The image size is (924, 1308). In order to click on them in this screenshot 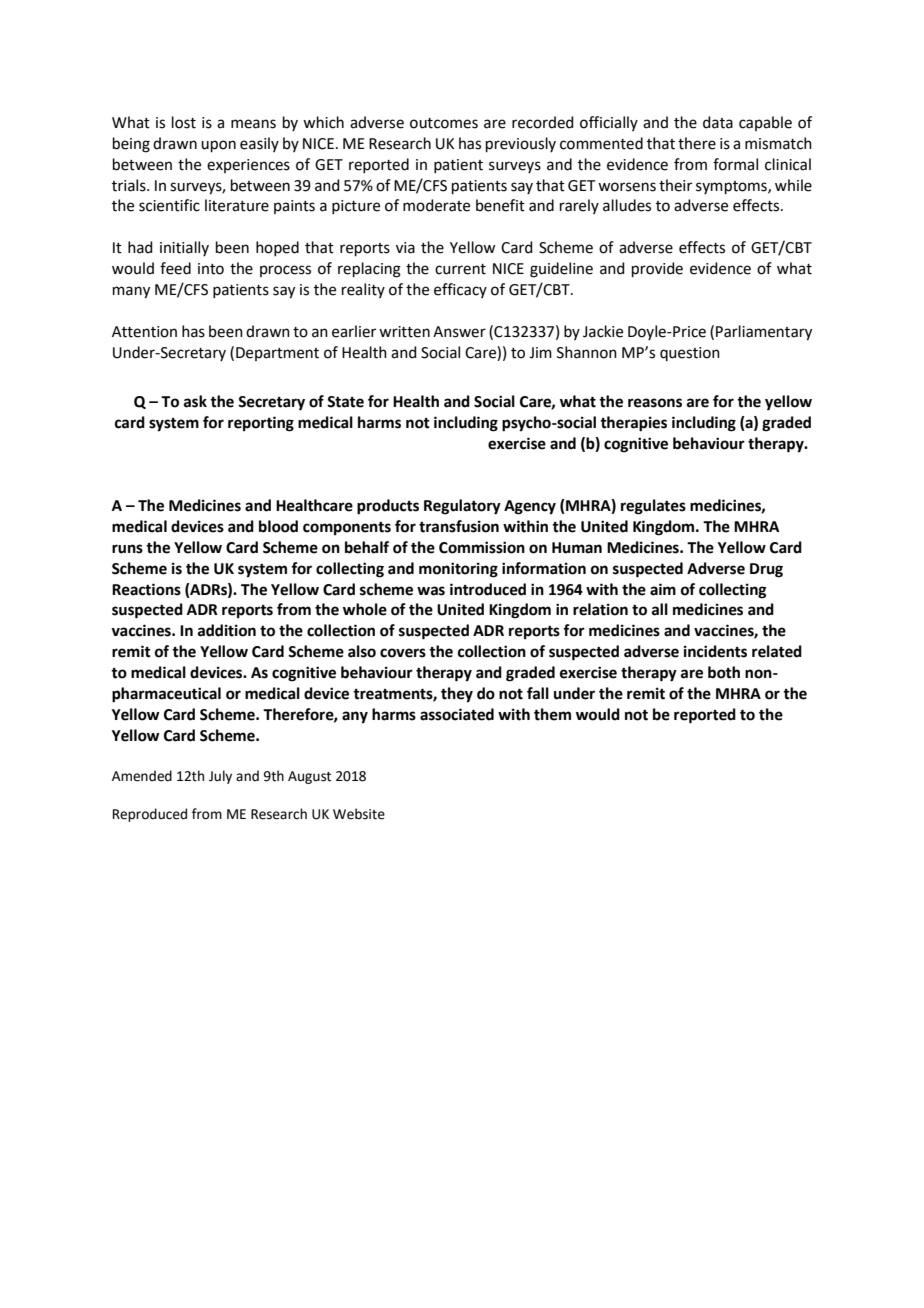, I will do `click(552, 714)`.
